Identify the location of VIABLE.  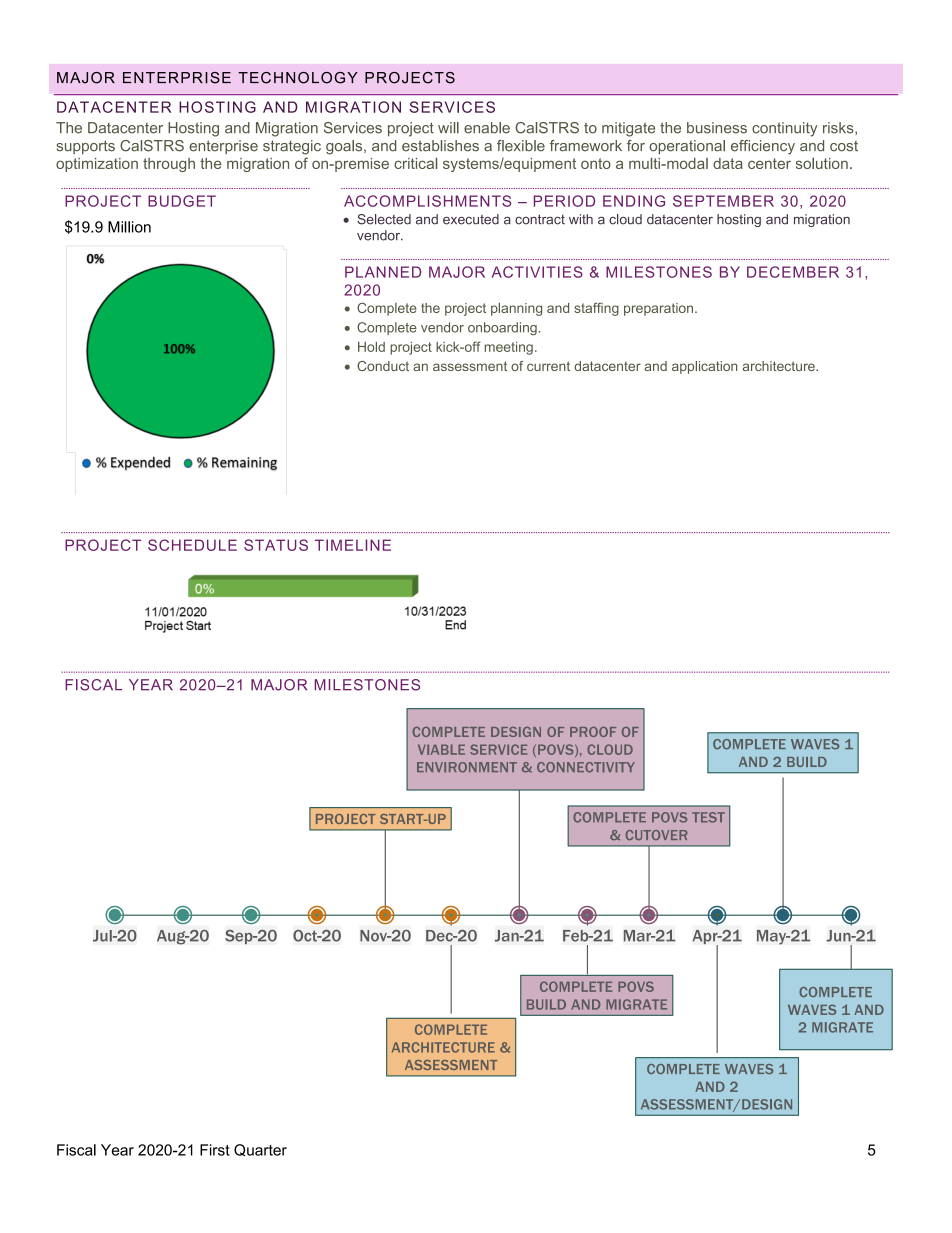
(441, 749).
